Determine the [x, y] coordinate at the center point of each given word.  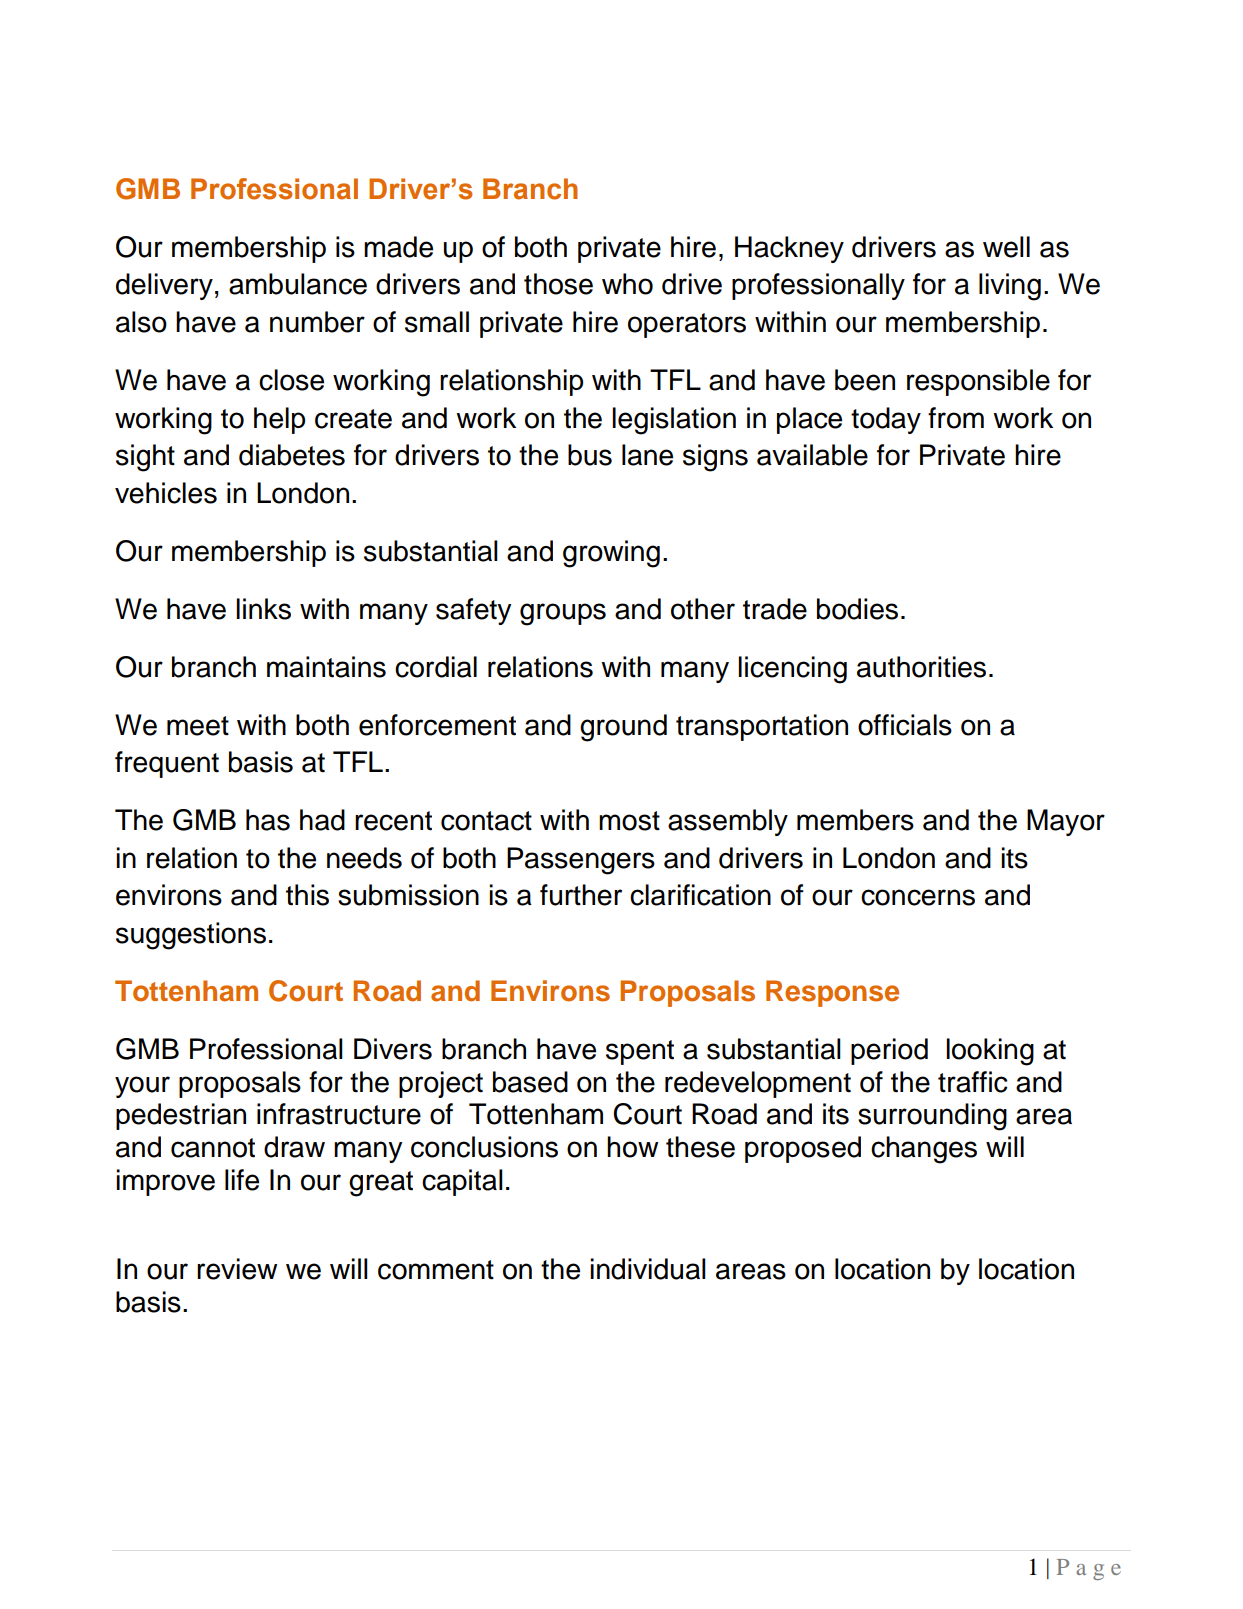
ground [623, 728]
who [627, 284]
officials [905, 725]
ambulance [298, 284]
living [1010, 287]
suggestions [191, 936]
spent [640, 1052]
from [956, 418]
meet [198, 726]
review [237, 1269]
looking [990, 1052]
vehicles [166, 493]
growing [611, 554]
